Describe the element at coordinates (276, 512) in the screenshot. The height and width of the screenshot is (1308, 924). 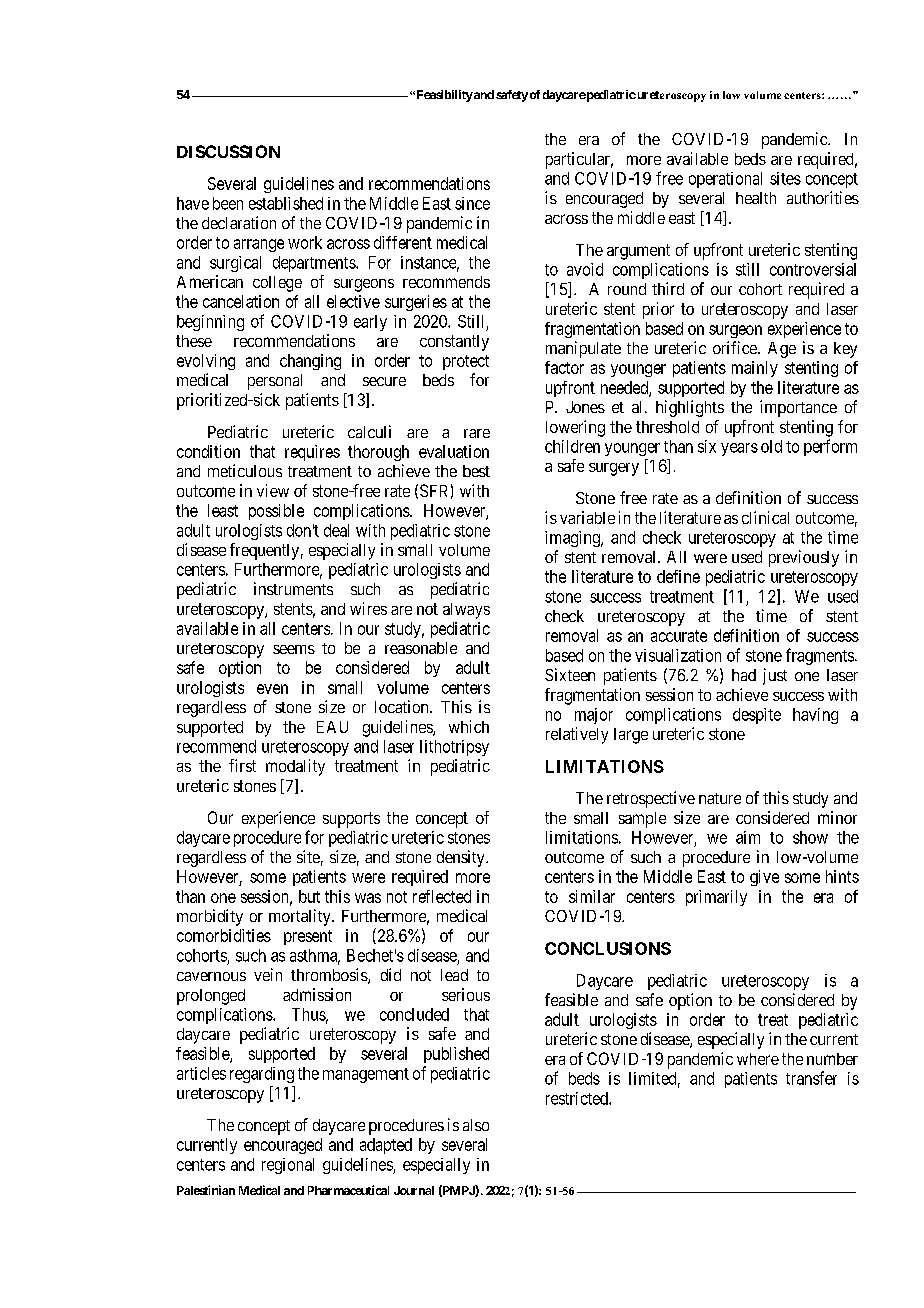
I see `possible` at that location.
